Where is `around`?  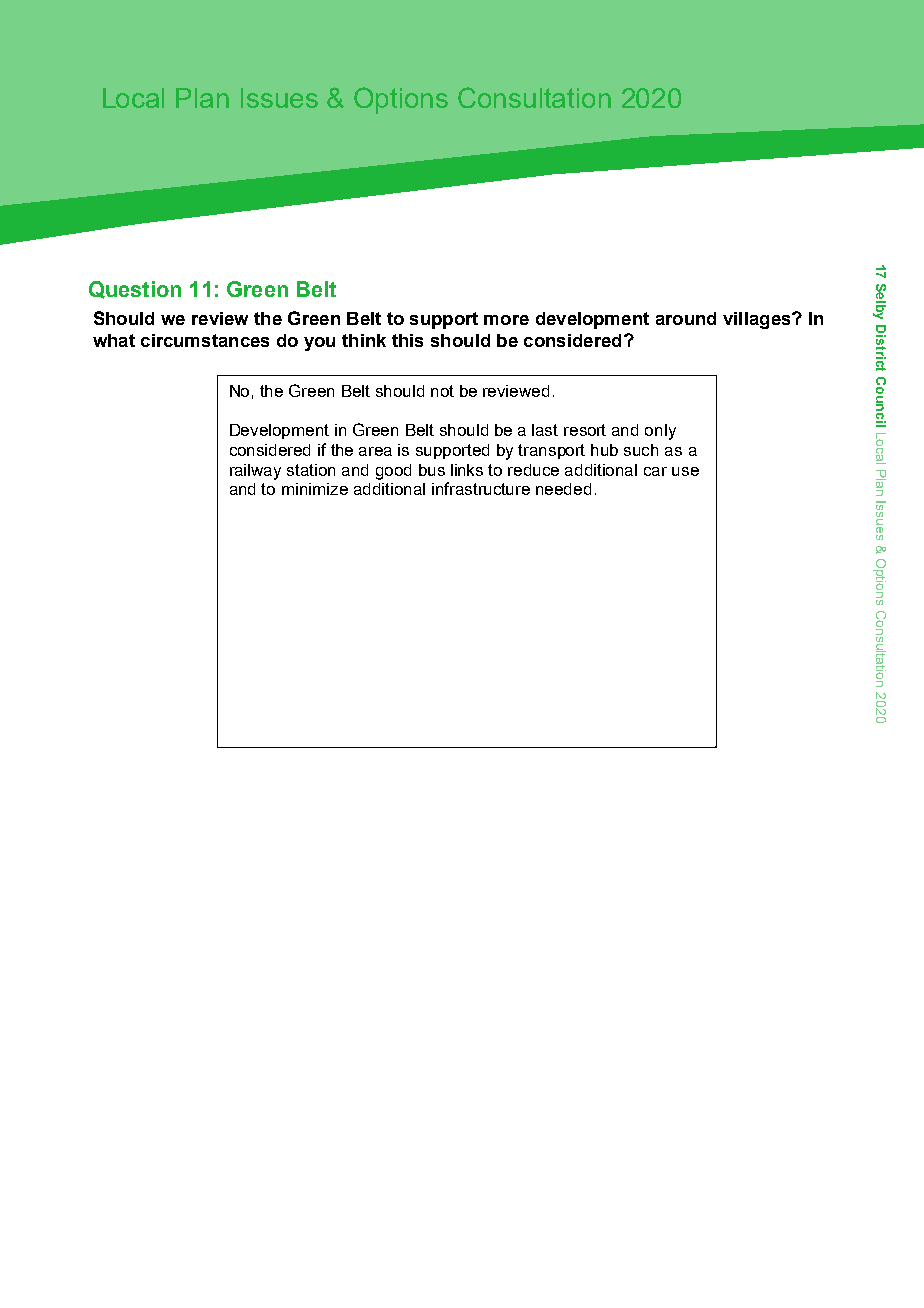 around is located at coordinates (686, 318).
